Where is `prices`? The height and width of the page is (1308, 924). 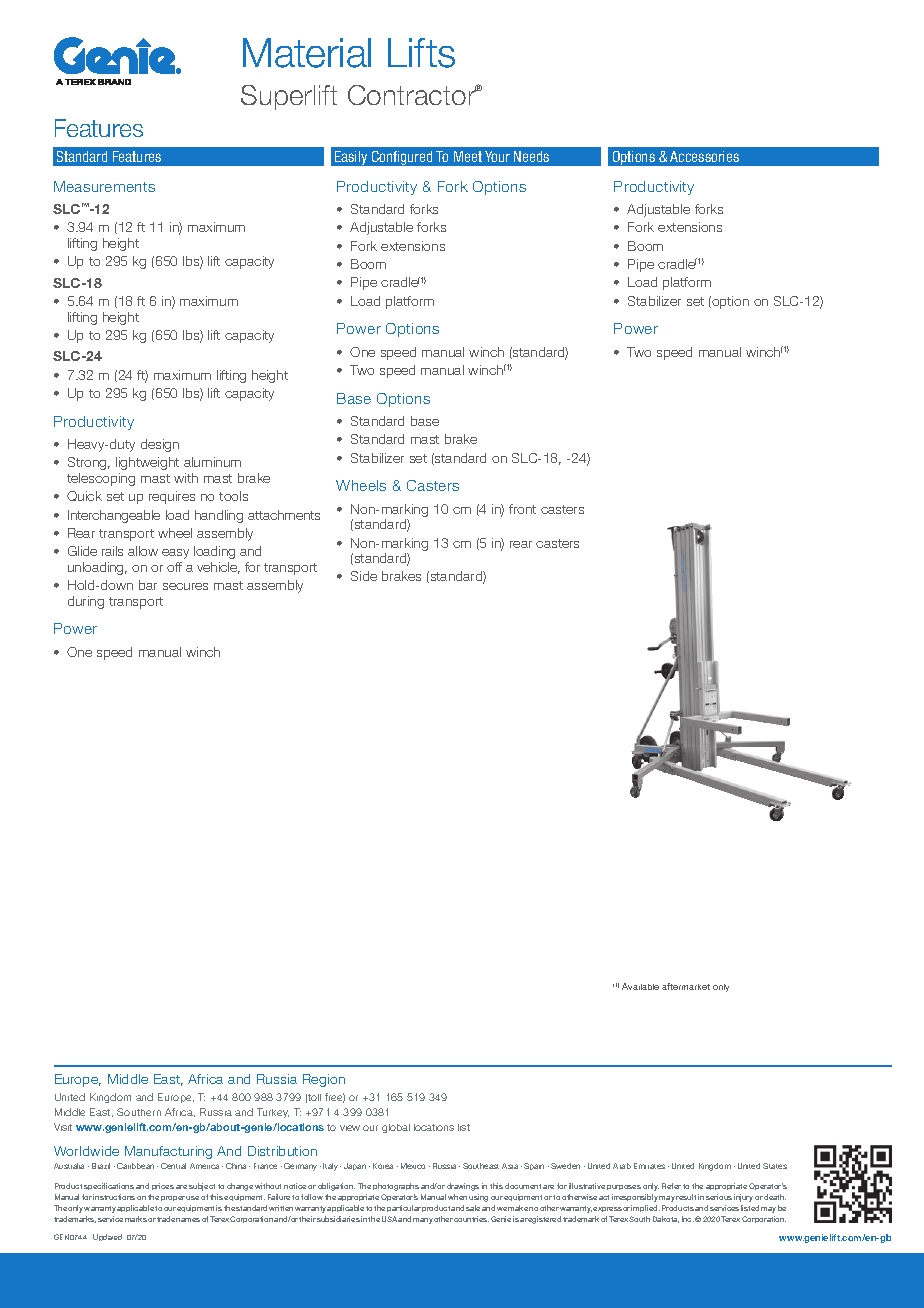
prices is located at coordinates (163, 1186).
